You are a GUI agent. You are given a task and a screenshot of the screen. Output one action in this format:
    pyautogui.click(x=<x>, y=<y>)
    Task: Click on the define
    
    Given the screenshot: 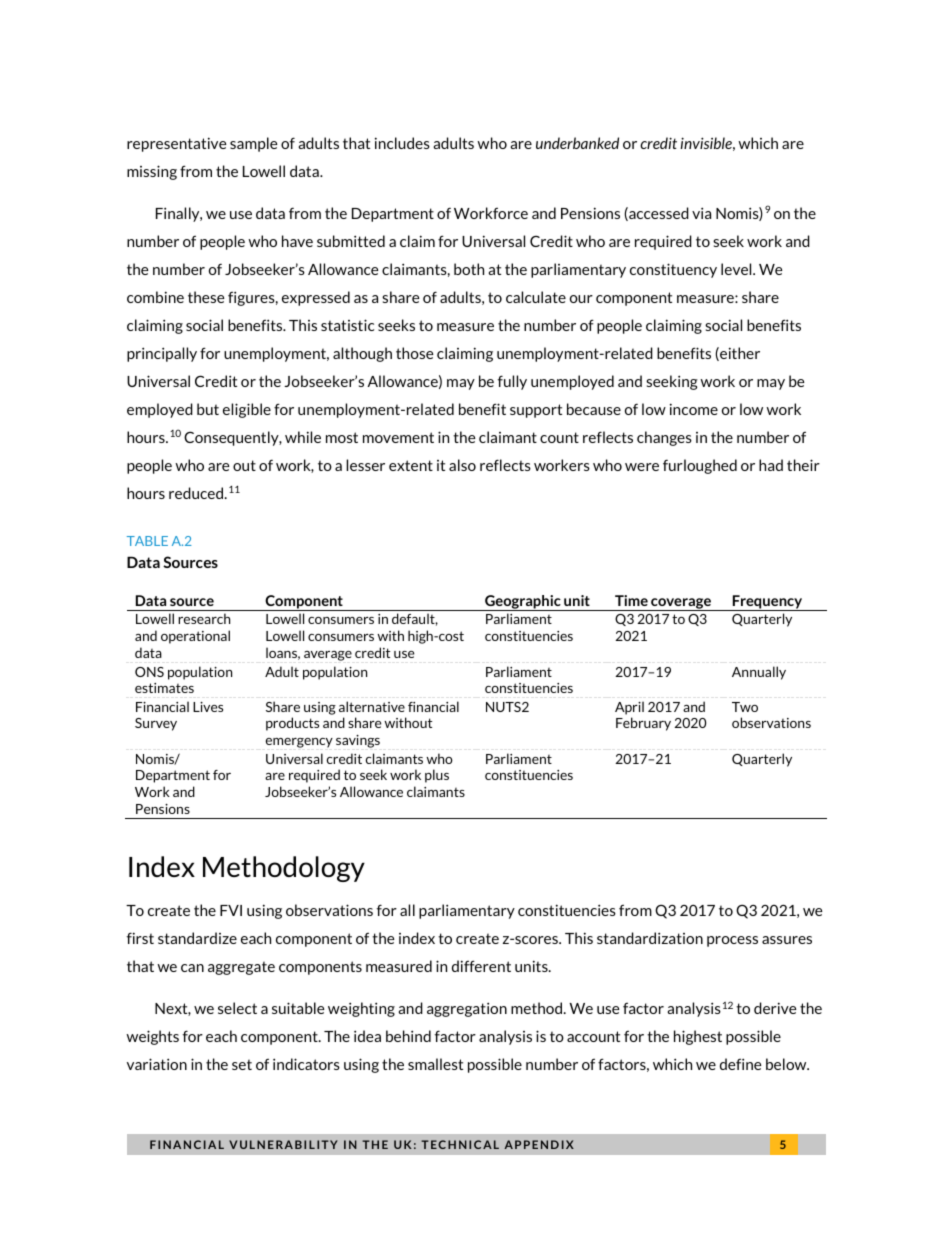 What is the action you would take?
    pyautogui.click(x=741, y=1064)
